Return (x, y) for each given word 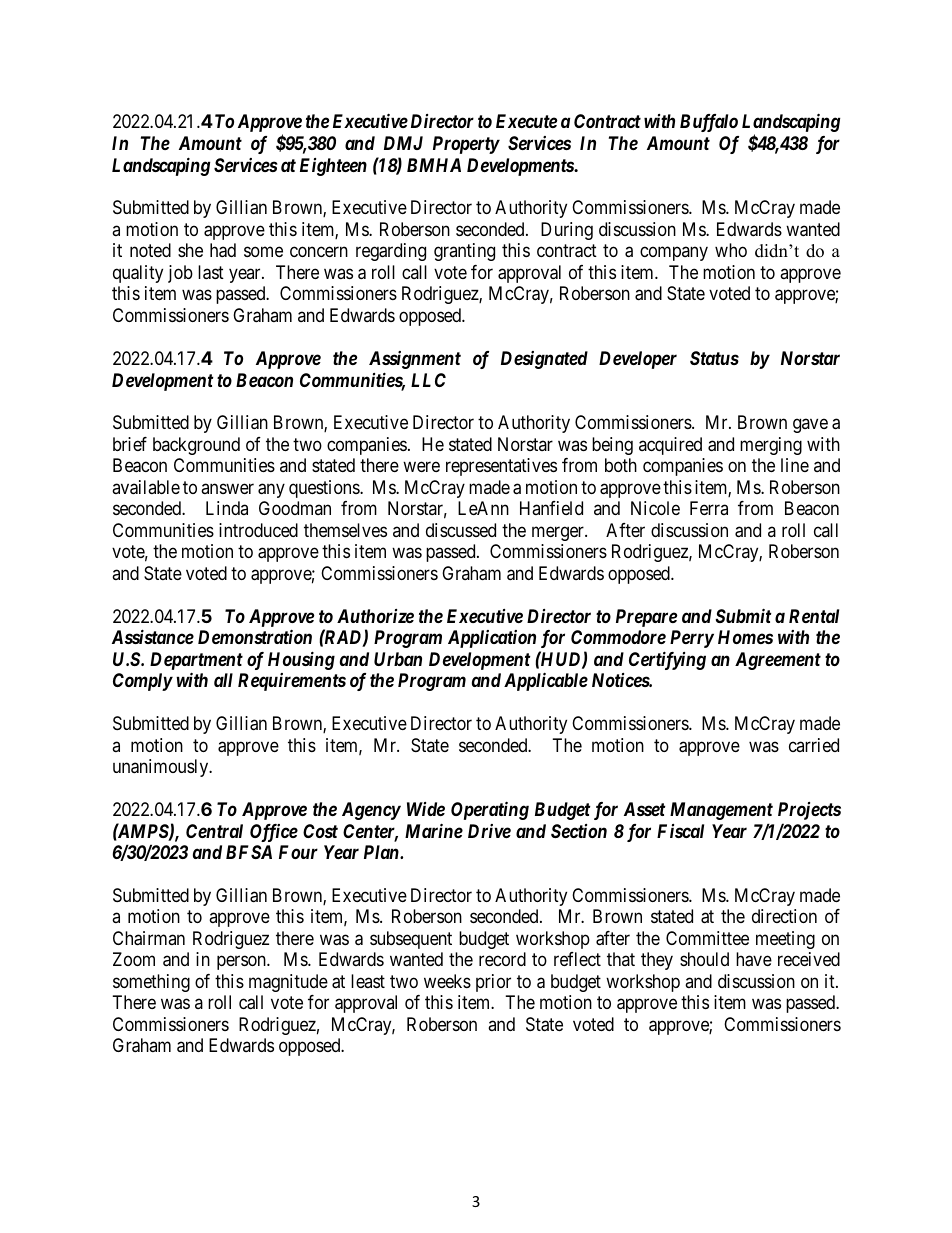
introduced (258, 530)
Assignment (415, 360)
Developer (638, 360)
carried (814, 745)
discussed (461, 530)
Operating (490, 810)
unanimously (162, 768)
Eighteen (333, 167)
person (242, 963)
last (211, 272)
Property (466, 145)
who (731, 250)
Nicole (655, 508)
